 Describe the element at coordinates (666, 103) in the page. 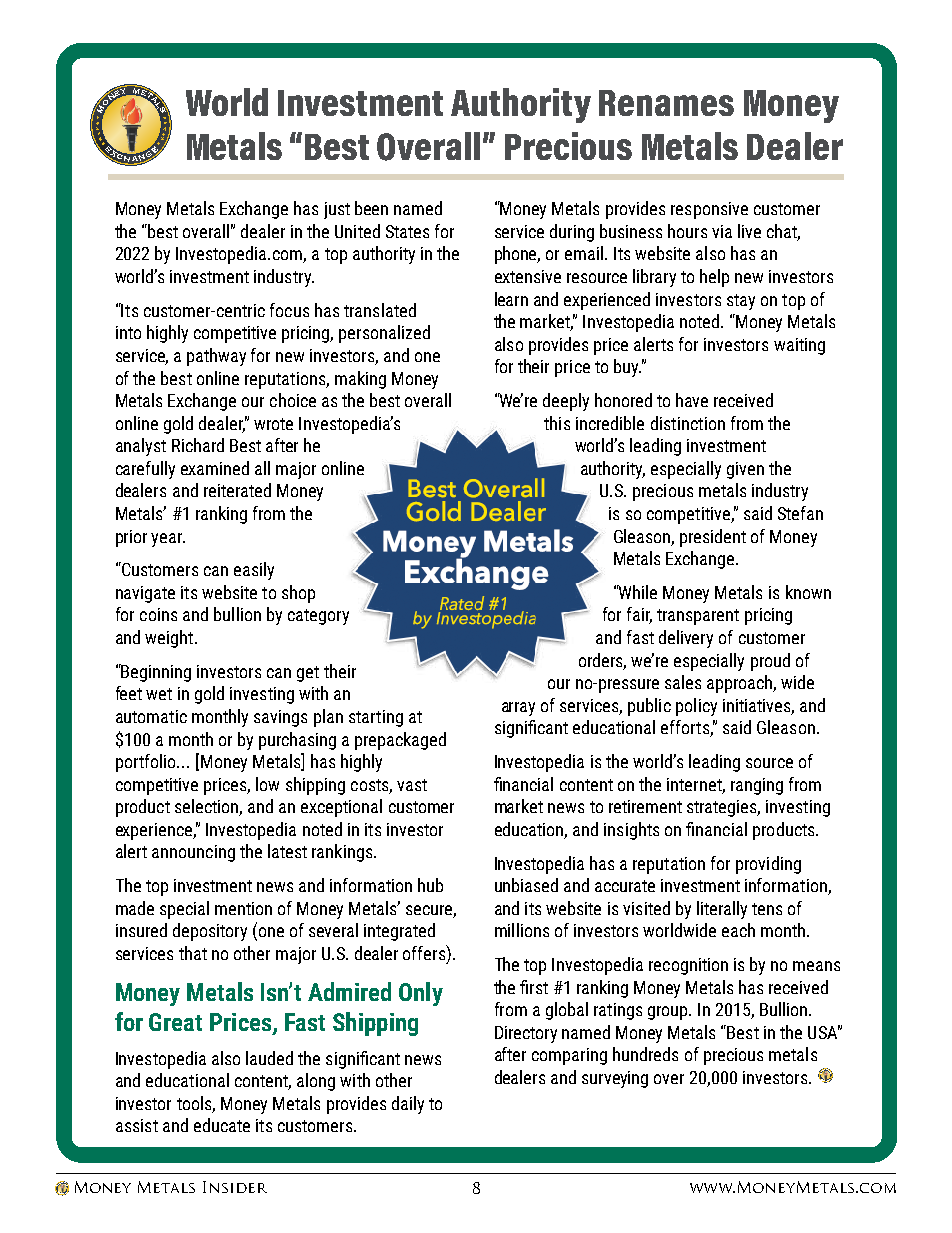

I see `Renames` at that location.
